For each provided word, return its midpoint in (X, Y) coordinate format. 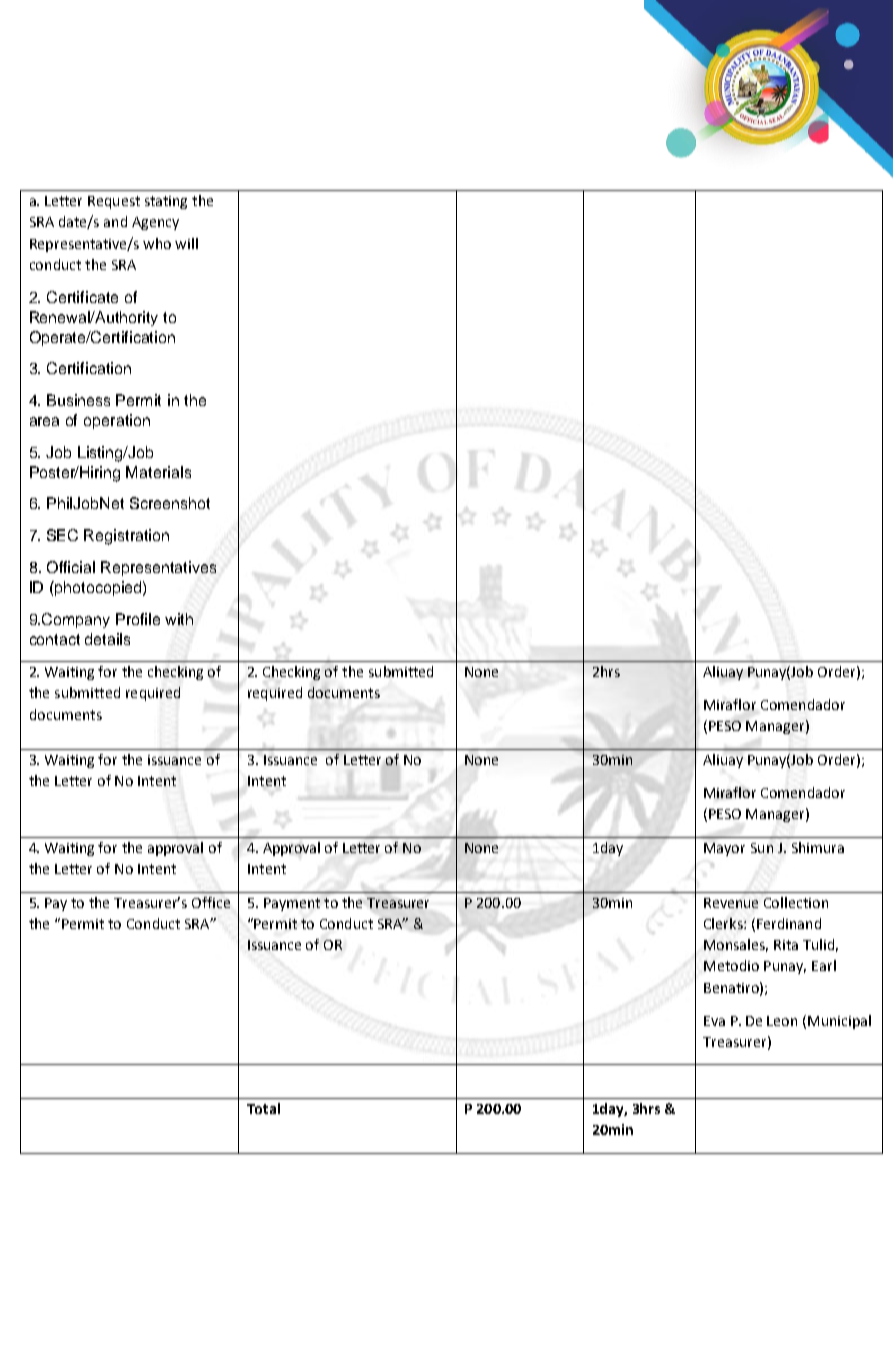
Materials (158, 472)
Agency (155, 223)
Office (211, 902)
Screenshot (170, 503)
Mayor (724, 849)
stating (166, 202)
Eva (714, 1021)
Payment (292, 904)
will (186, 243)
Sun (762, 848)
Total (263, 1108)
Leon (782, 1021)
